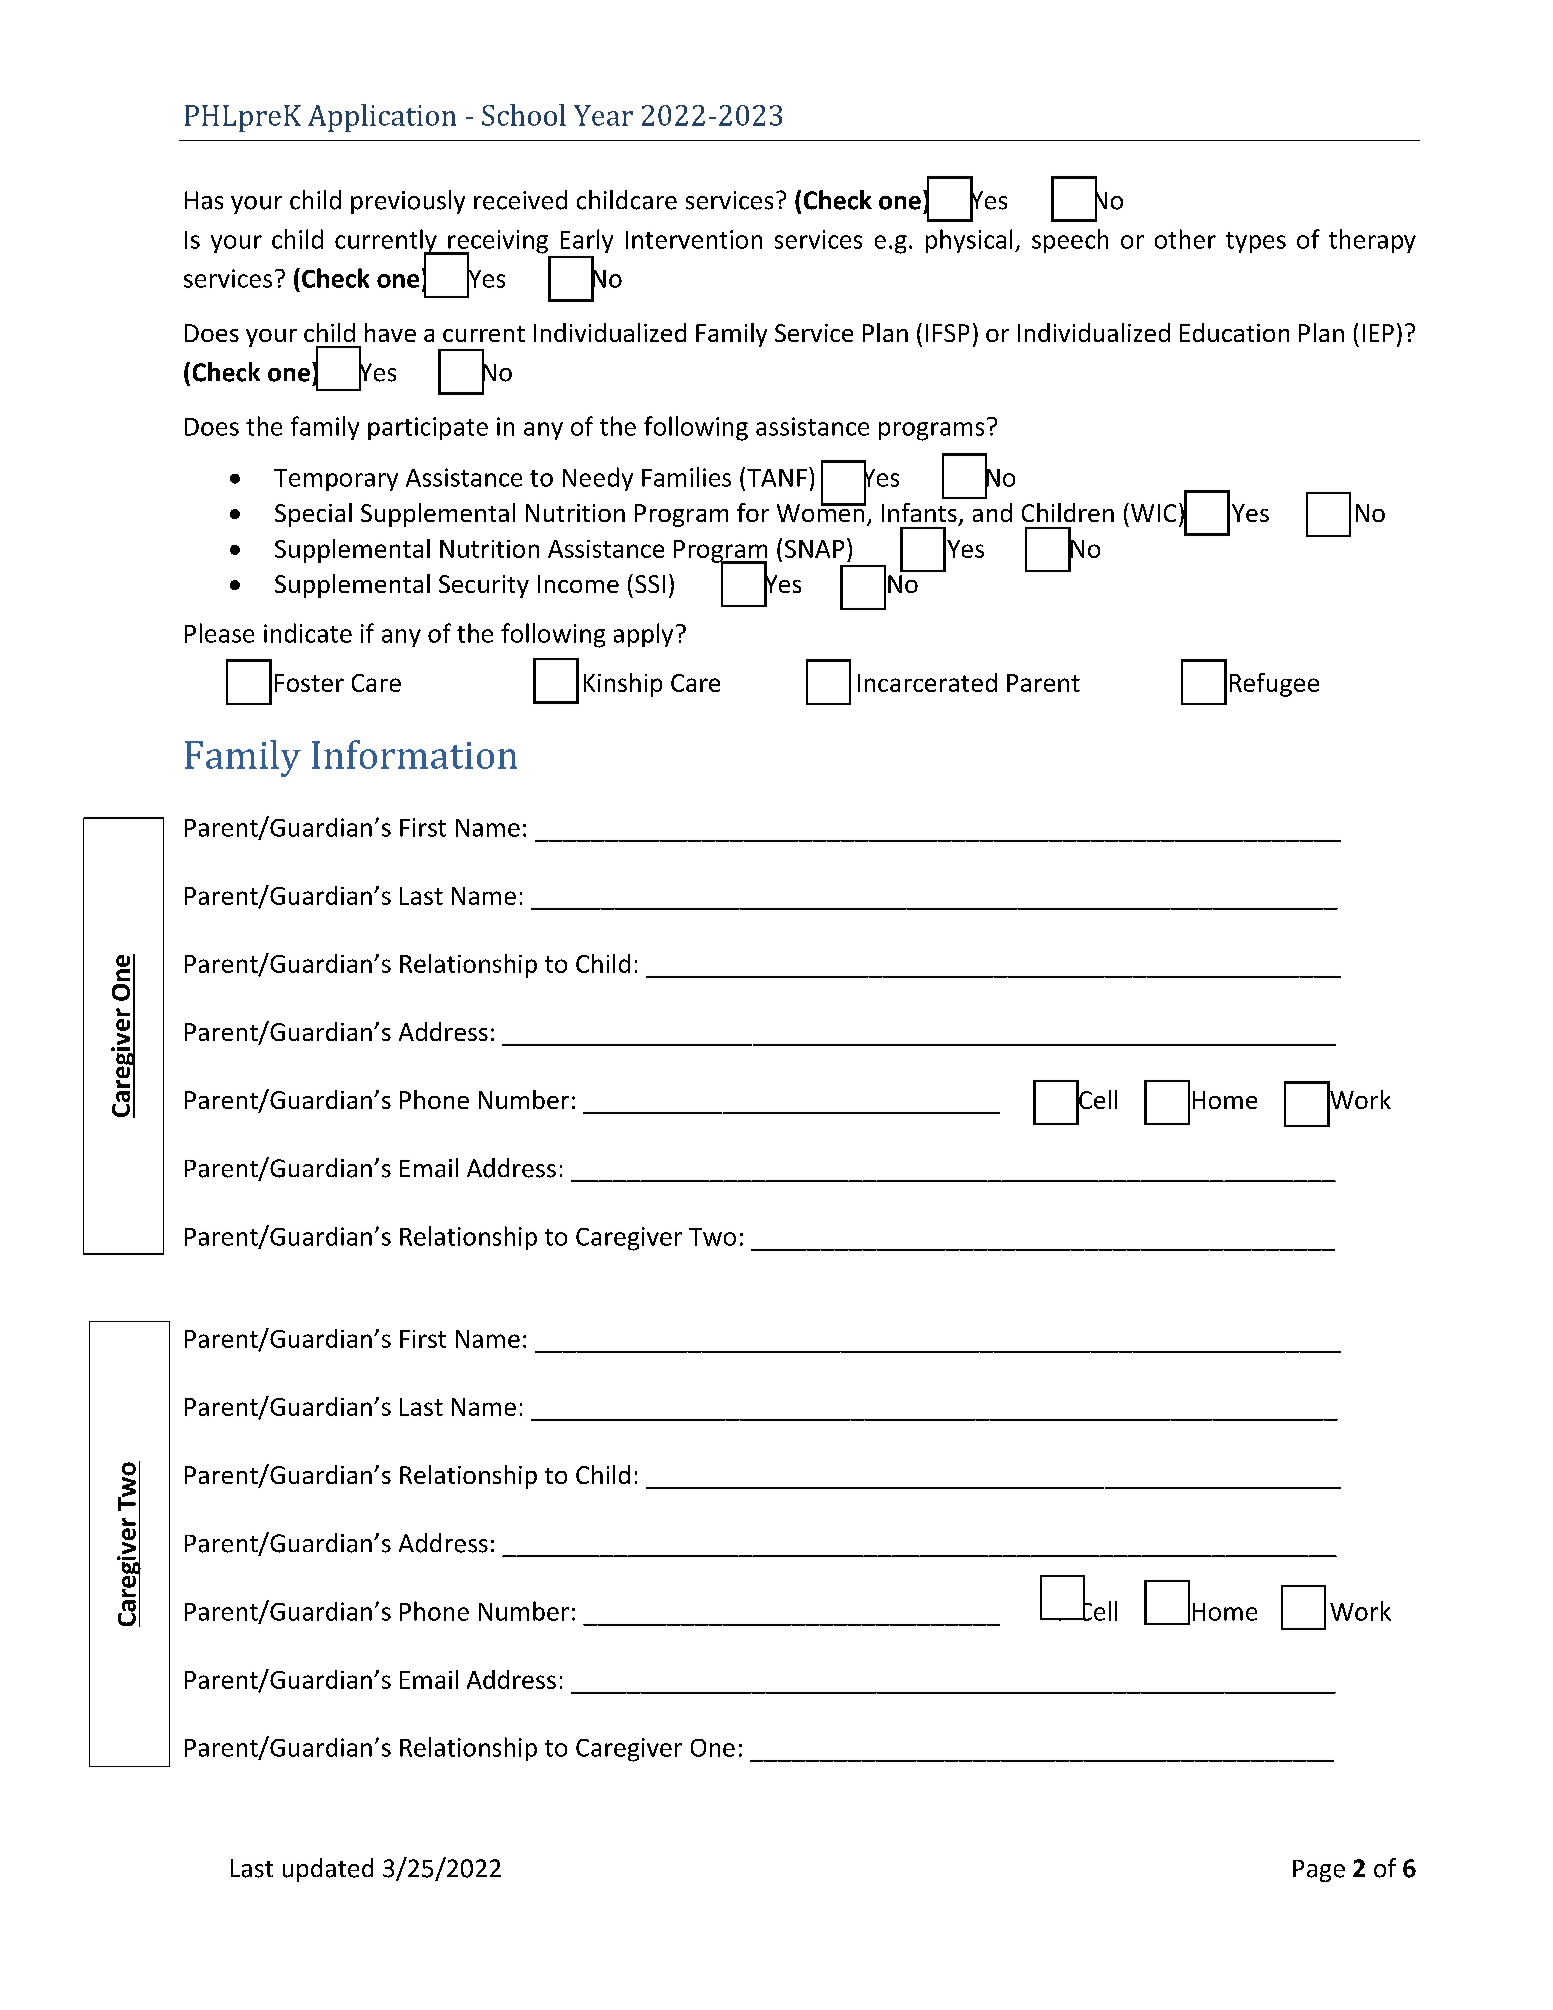  Describe the element at coordinates (382, 118) in the image. I see `Application` at that location.
